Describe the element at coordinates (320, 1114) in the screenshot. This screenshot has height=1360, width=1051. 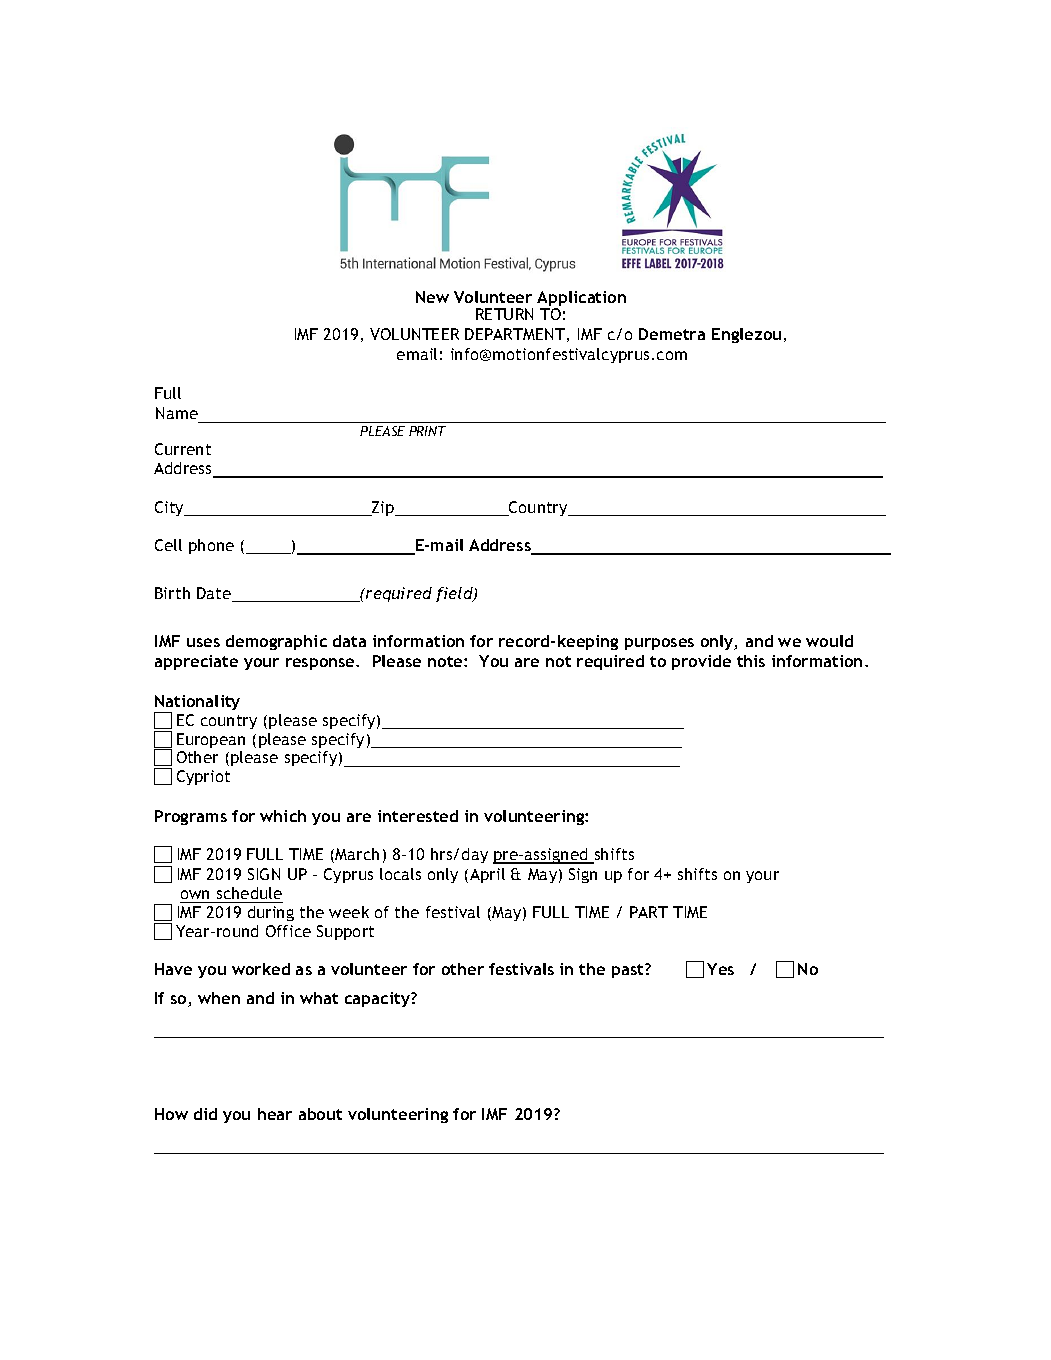
I see `about` at that location.
